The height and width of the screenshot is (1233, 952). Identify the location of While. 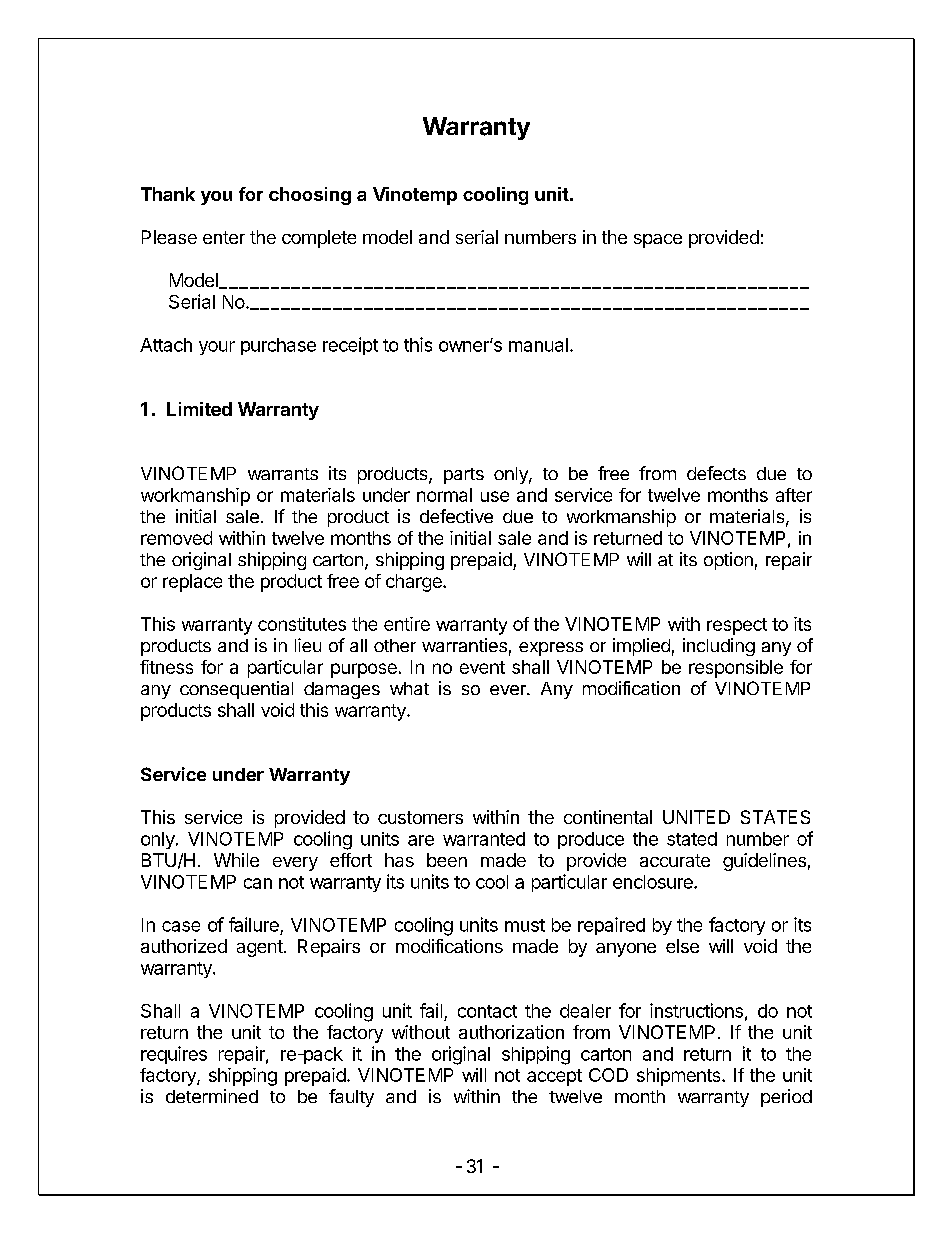
(236, 860).
